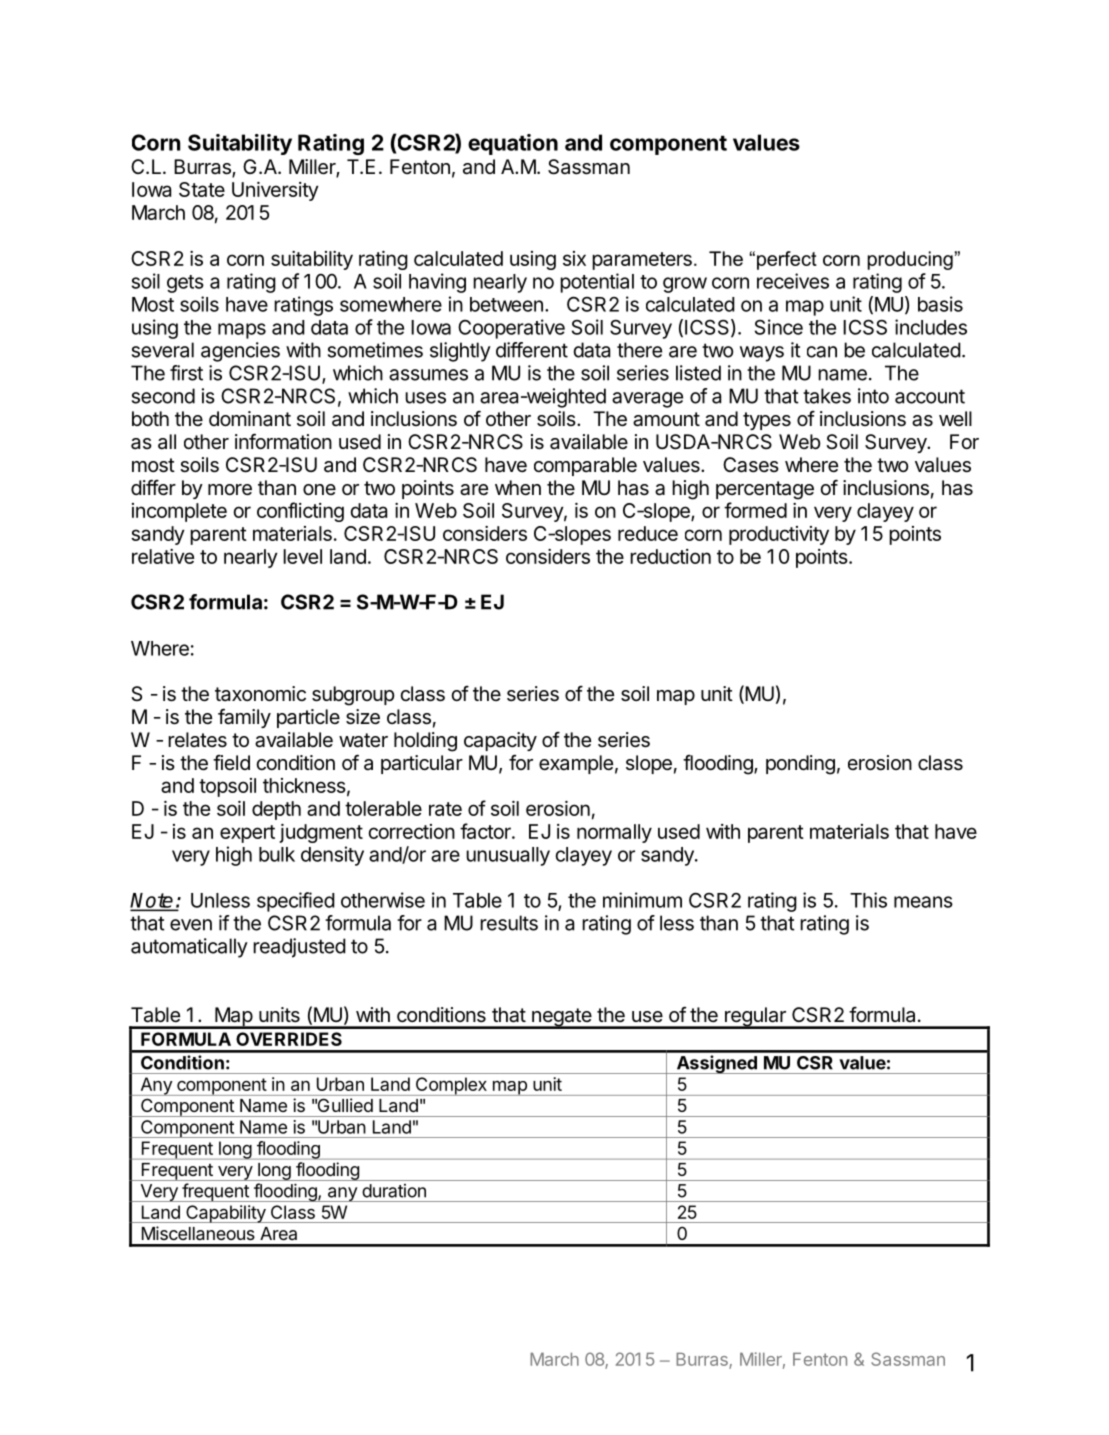 The image size is (1109, 1435). Describe the element at coordinates (508, 856) in the document. I see `unusually` at that location.
